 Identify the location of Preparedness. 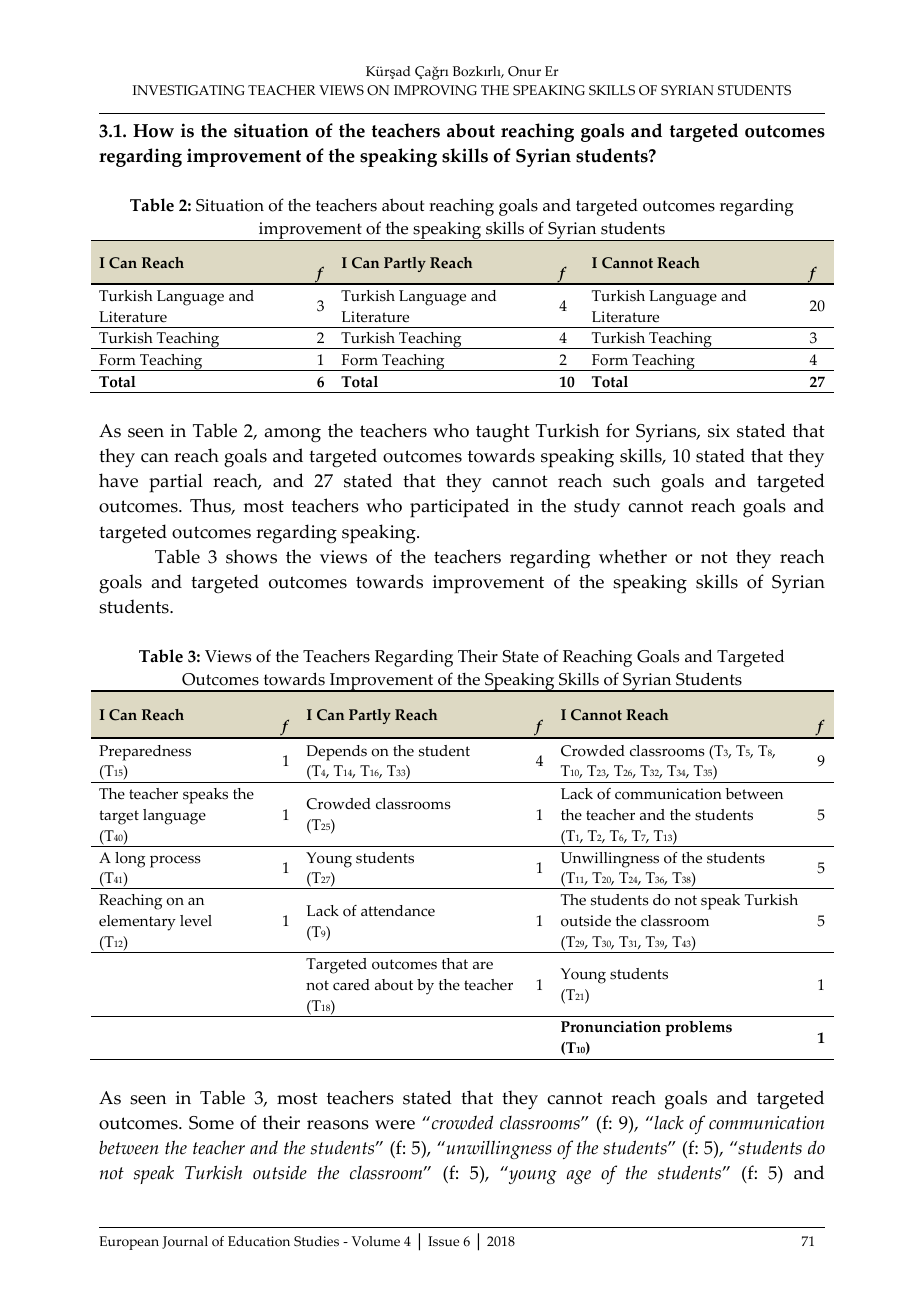
(145, 753).
